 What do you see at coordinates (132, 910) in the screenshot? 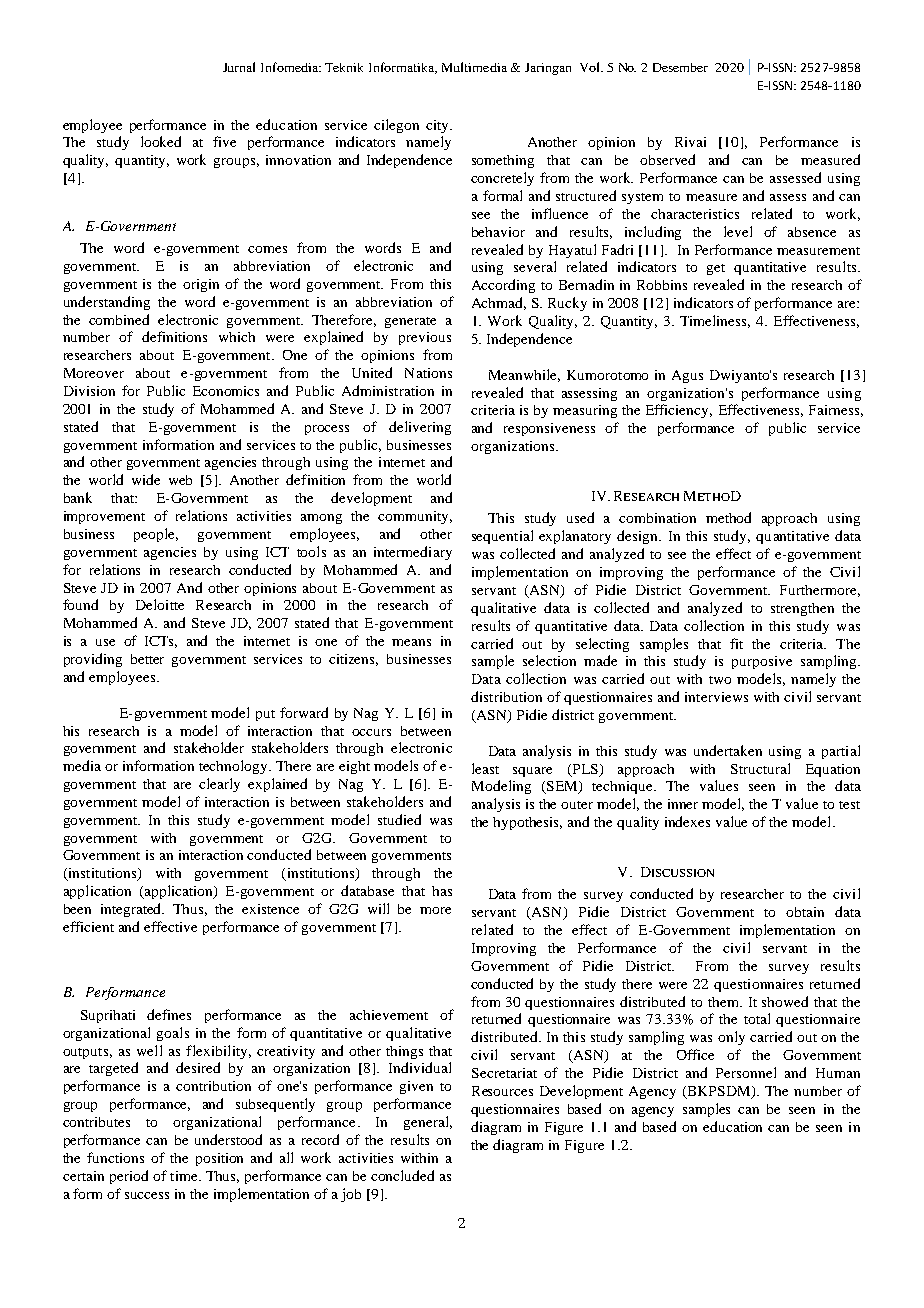
I see `integrated` at bounding box center [132, 910].
